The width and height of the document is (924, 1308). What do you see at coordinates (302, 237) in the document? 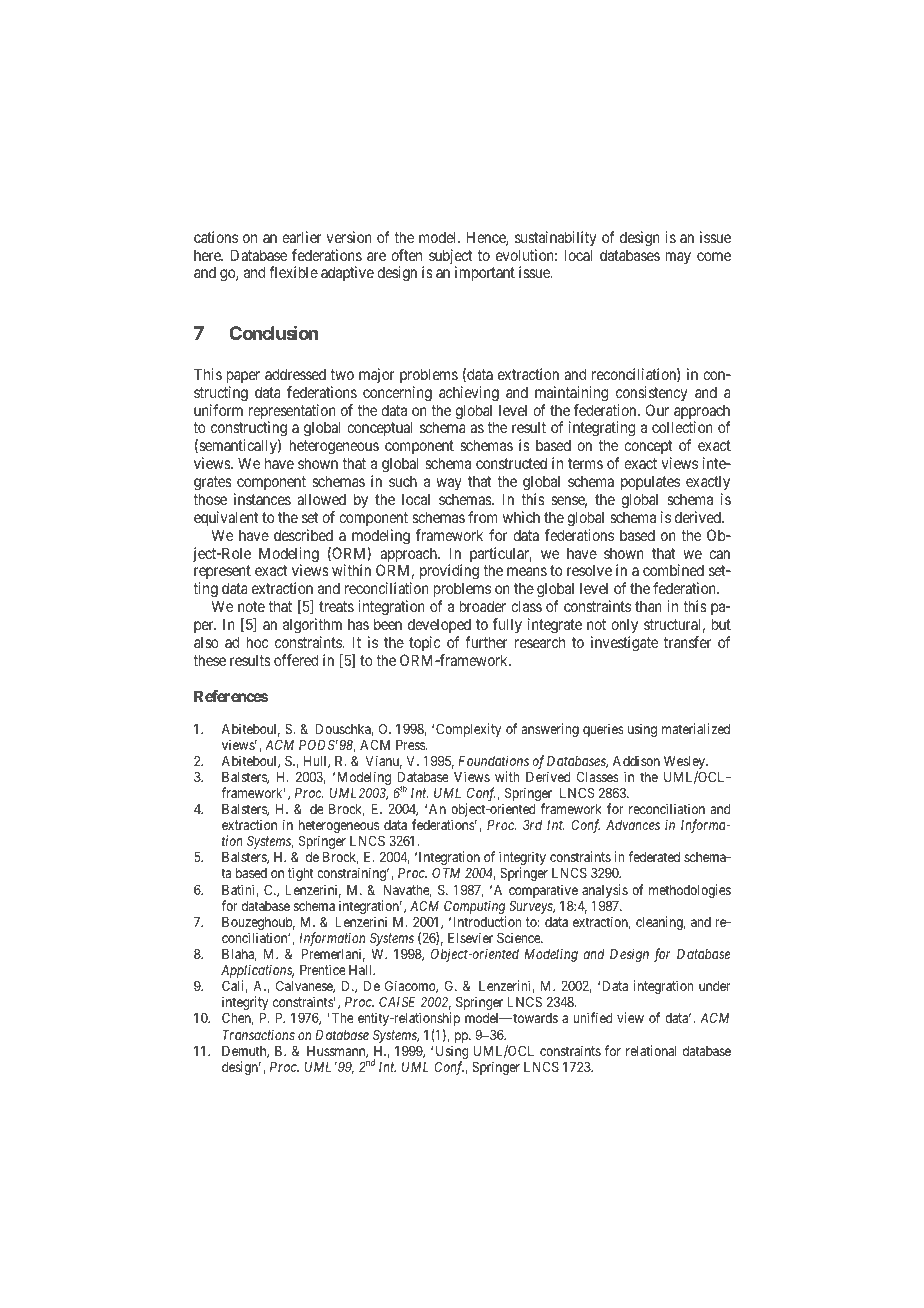
I see `earlier` at bounding box center [302, 237].
